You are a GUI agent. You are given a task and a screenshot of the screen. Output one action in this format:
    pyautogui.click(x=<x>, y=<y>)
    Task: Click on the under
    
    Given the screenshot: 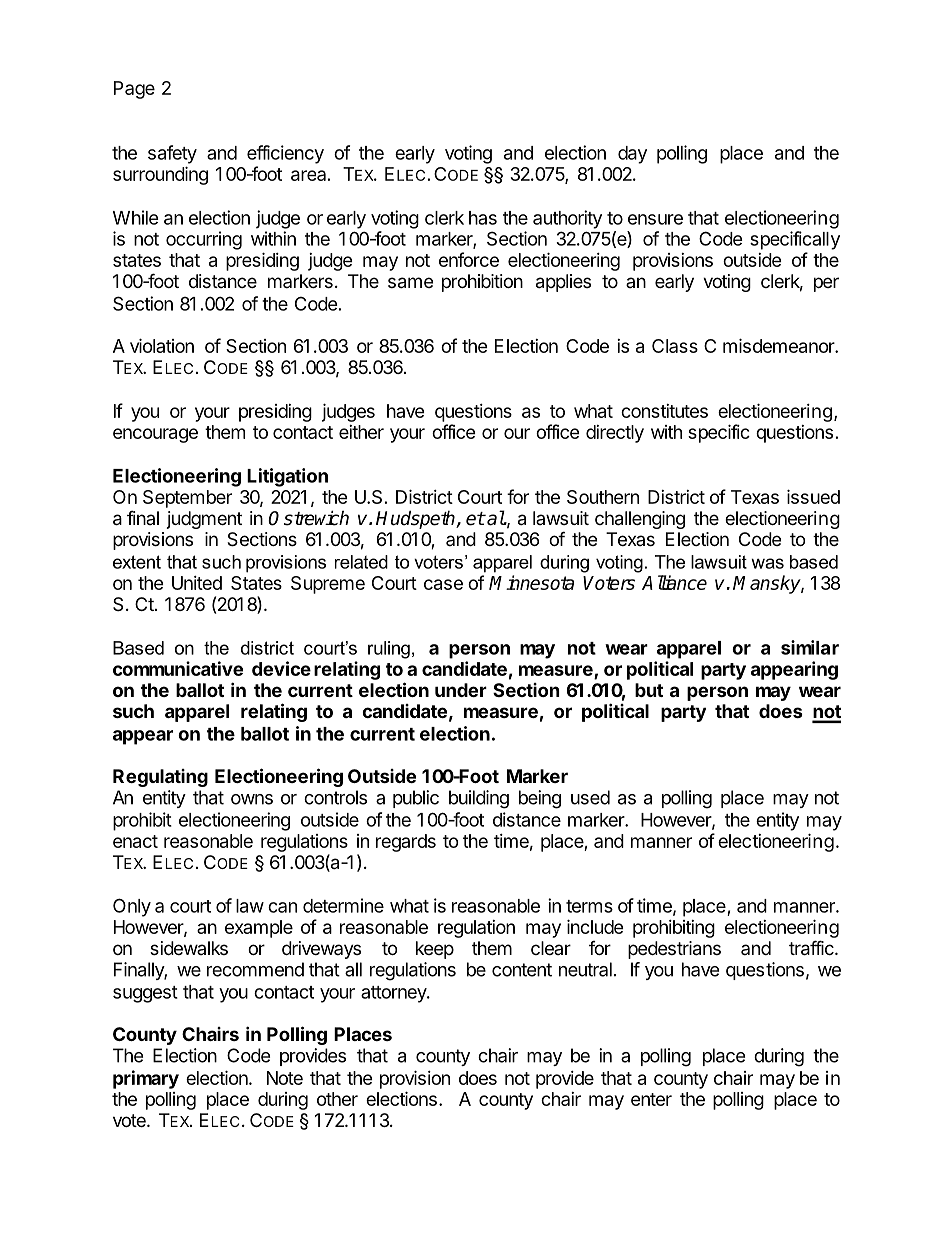 What is the action you would take?
    pyautogui.click(x=461, y=690)
